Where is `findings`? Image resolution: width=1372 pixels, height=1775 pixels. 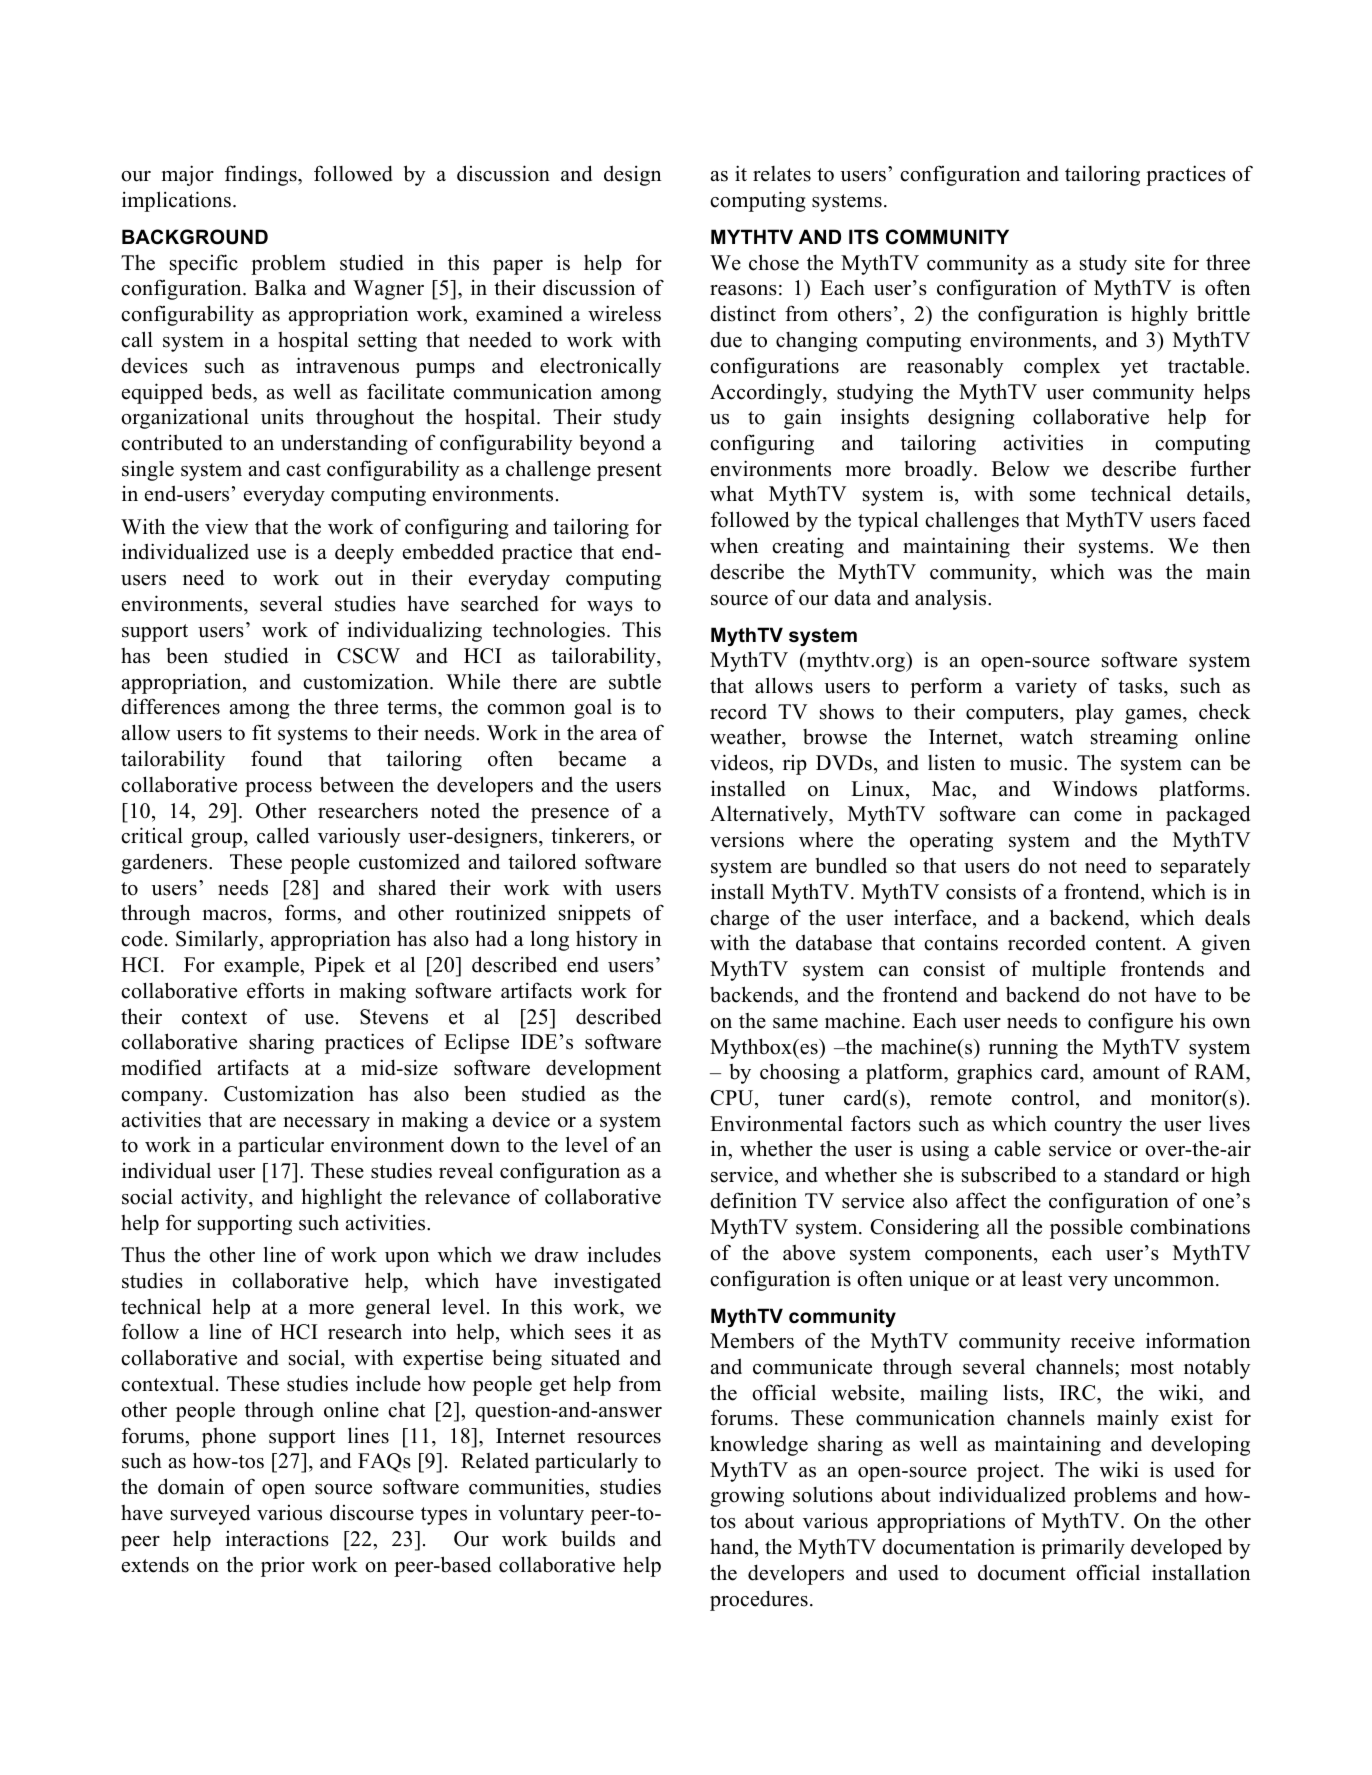 findings is located at coordinates (262, 175).
